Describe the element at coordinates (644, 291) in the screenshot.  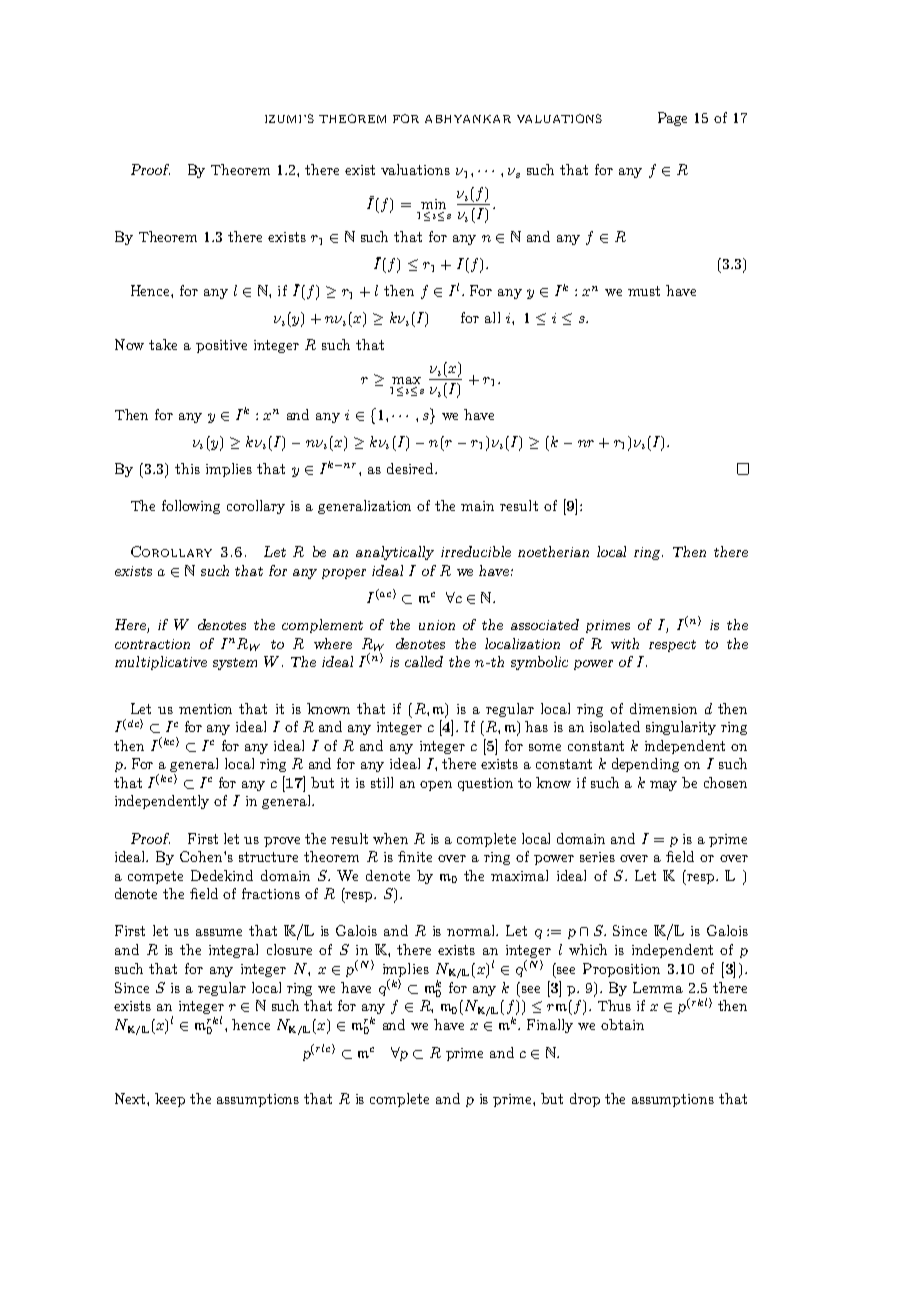
I see `must` at that location.
